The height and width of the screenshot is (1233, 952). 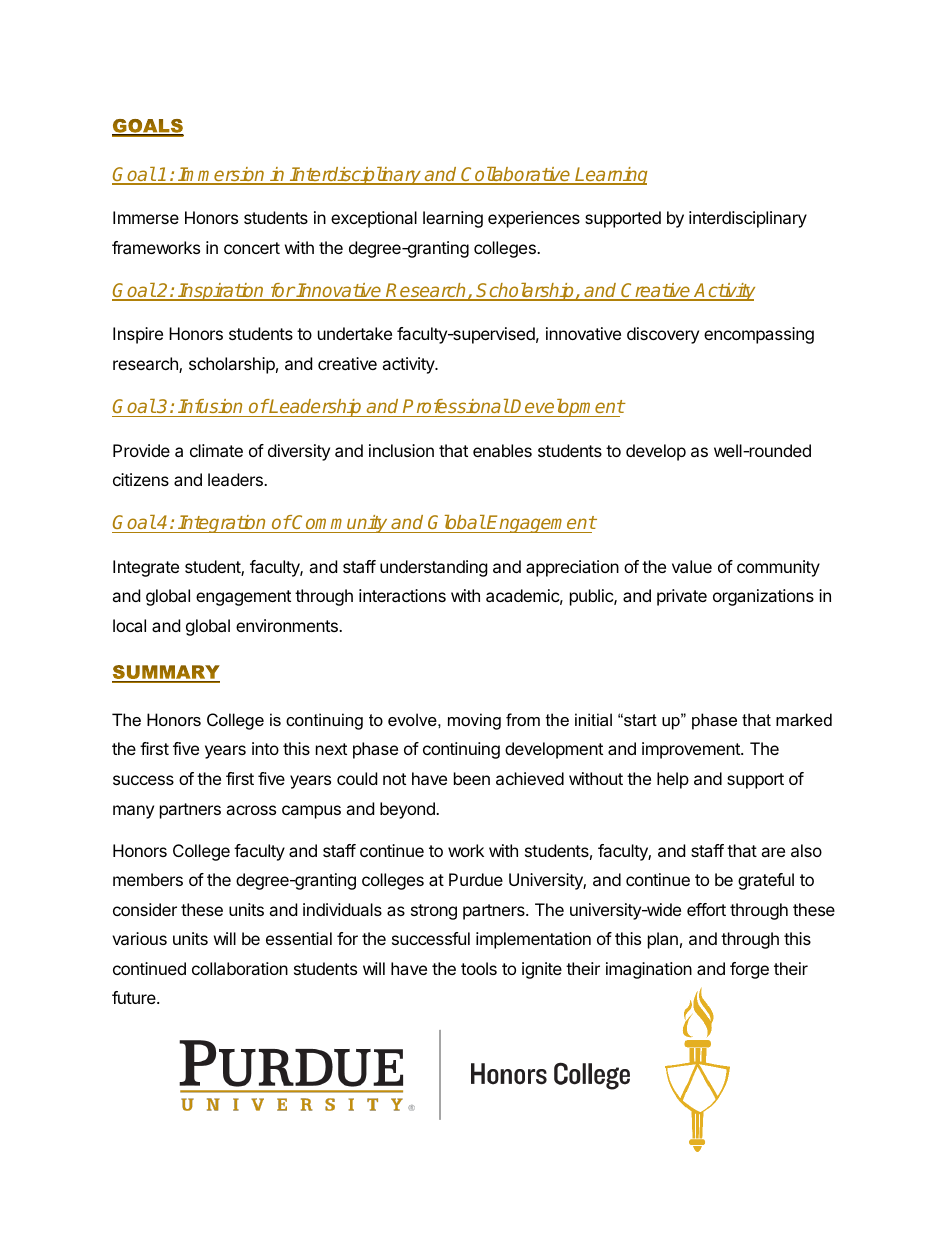 What do you see at coordinates (456, 406) in the screenshot?
I see `Professional` at bounding box center [456, 406].
